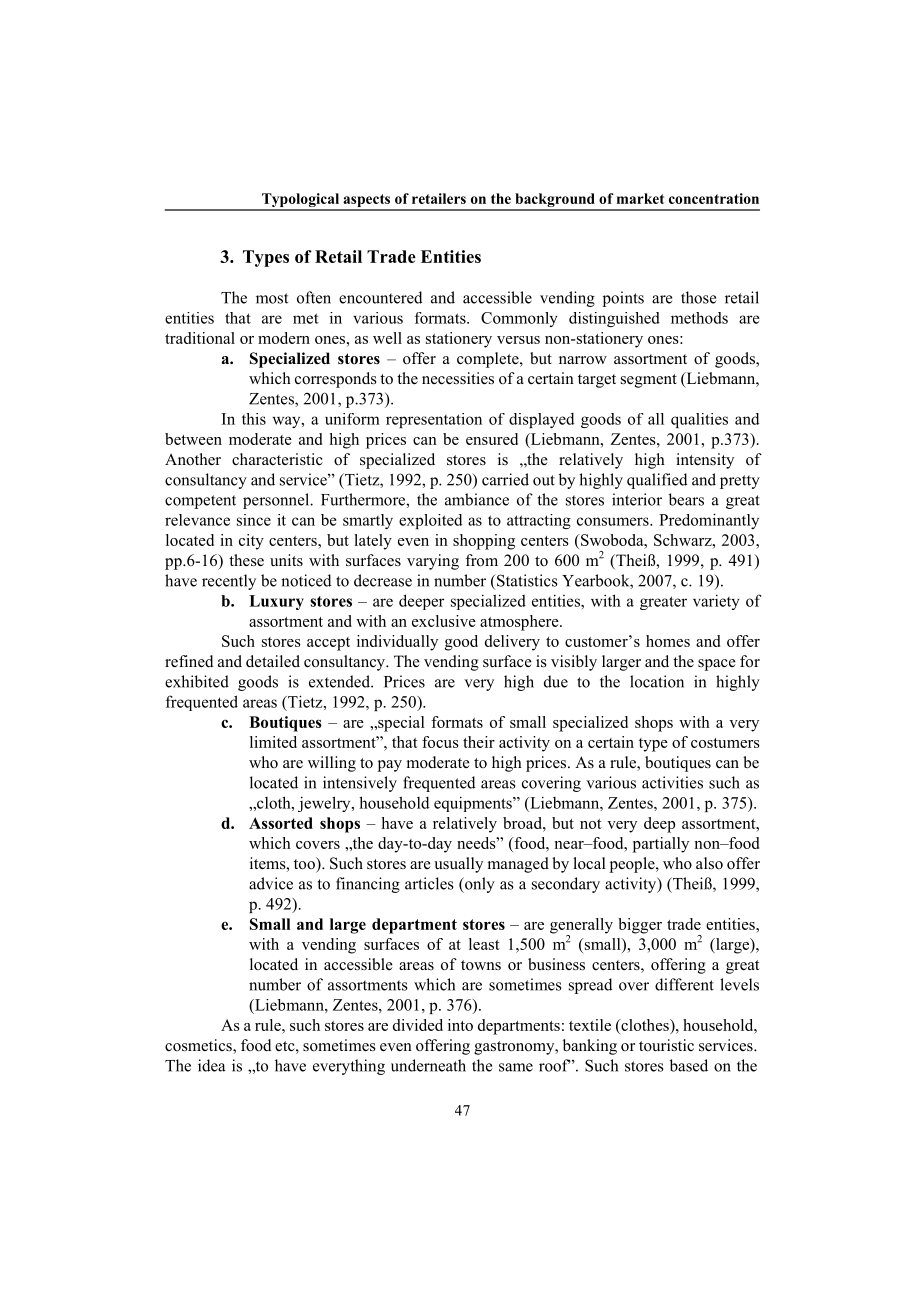  Describe the element at coordinates (640, 198) in the screenshot. I see `market` at that location.
